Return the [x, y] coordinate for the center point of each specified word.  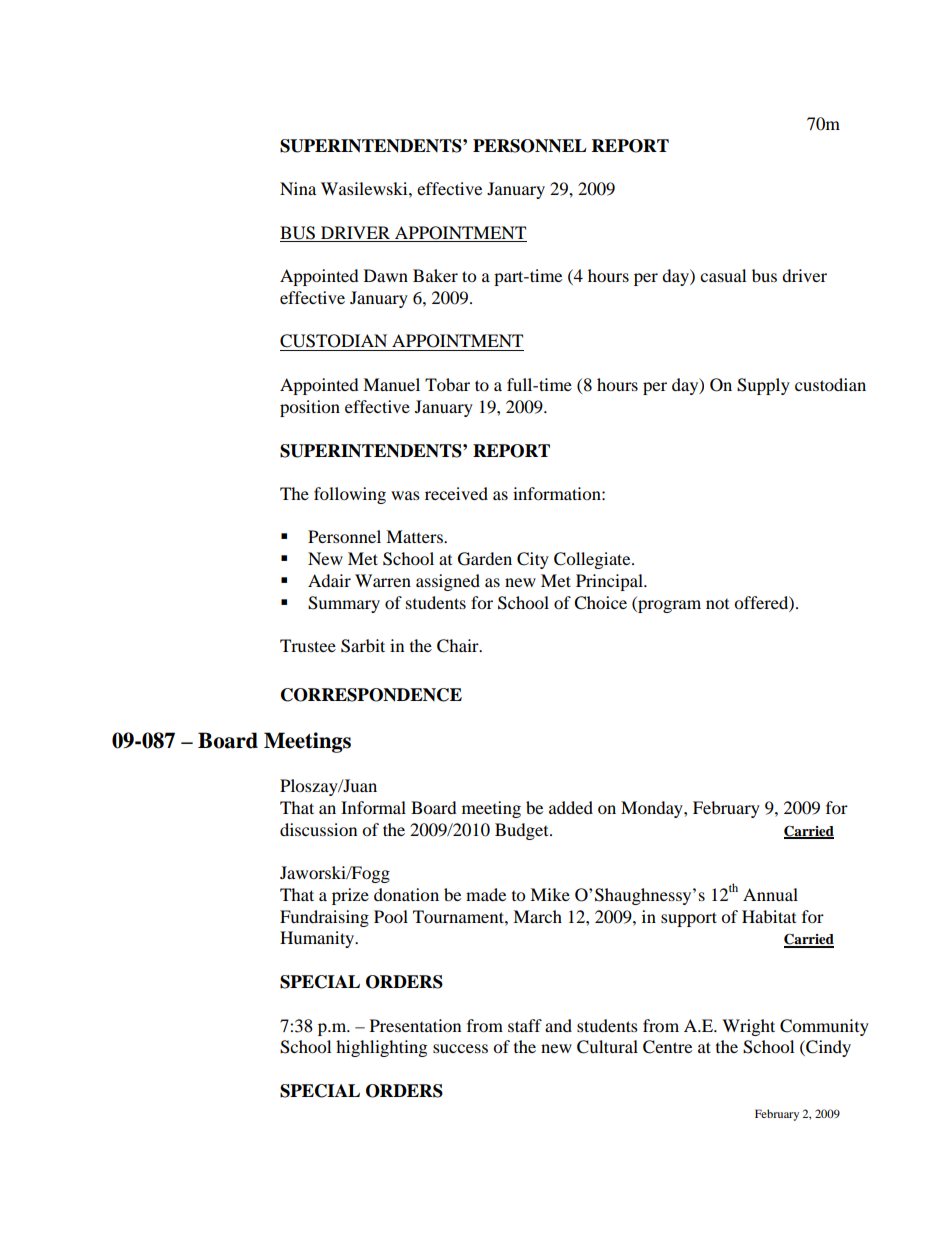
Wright [748, 1027]
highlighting [381, 1048]
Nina [298, 188]
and [558, 1025]
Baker [435, 275]
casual [723, 275]
